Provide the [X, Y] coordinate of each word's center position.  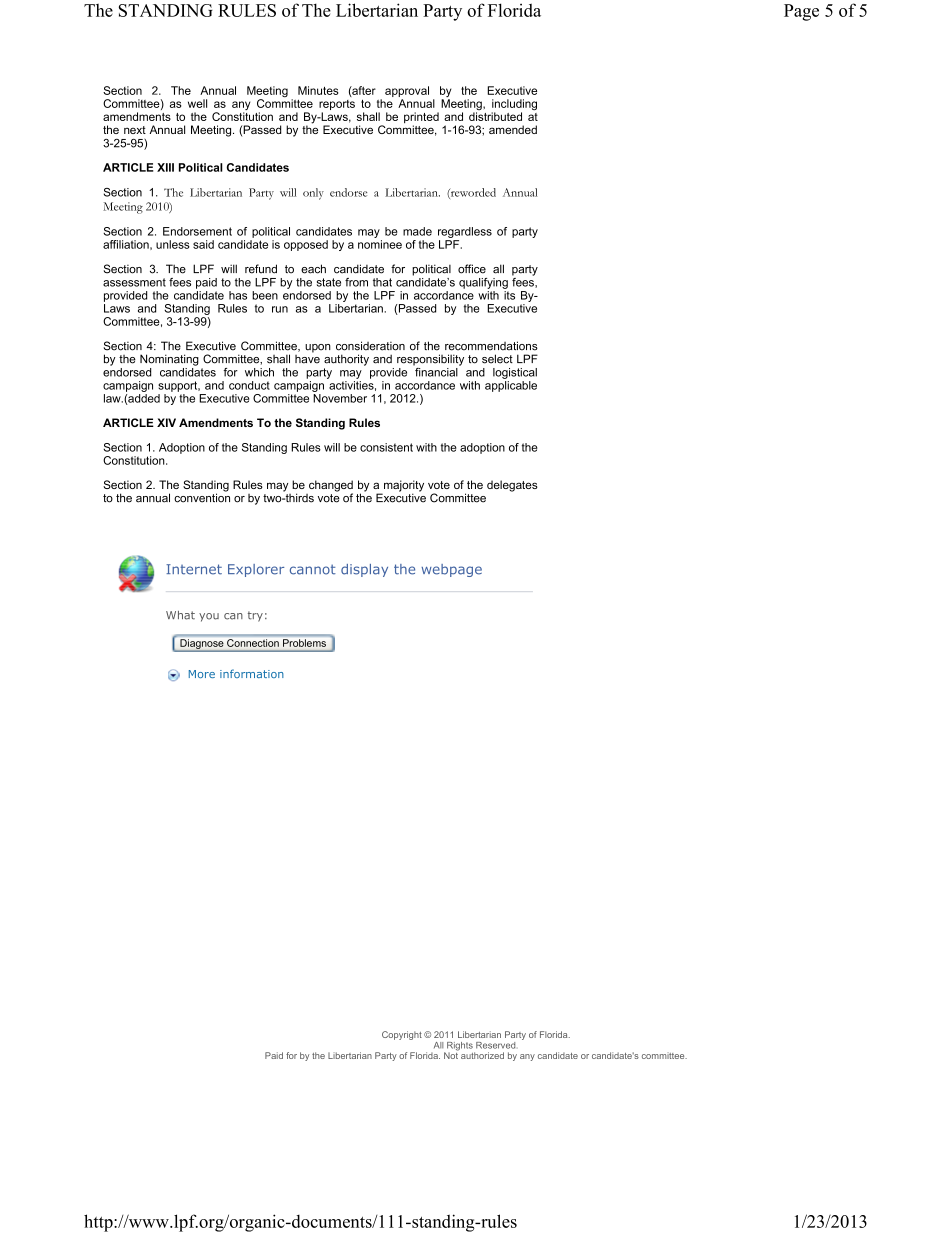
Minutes [318, 90]
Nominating [169, 360]
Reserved [495, 1045]
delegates [512, 486]
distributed [495, 116]
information [252, 673]
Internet [194, 569]
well [197, 103]
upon [318, 348]
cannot [313, 569]
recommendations [491, 346]
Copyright [402, 1035]
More [202, 674]
